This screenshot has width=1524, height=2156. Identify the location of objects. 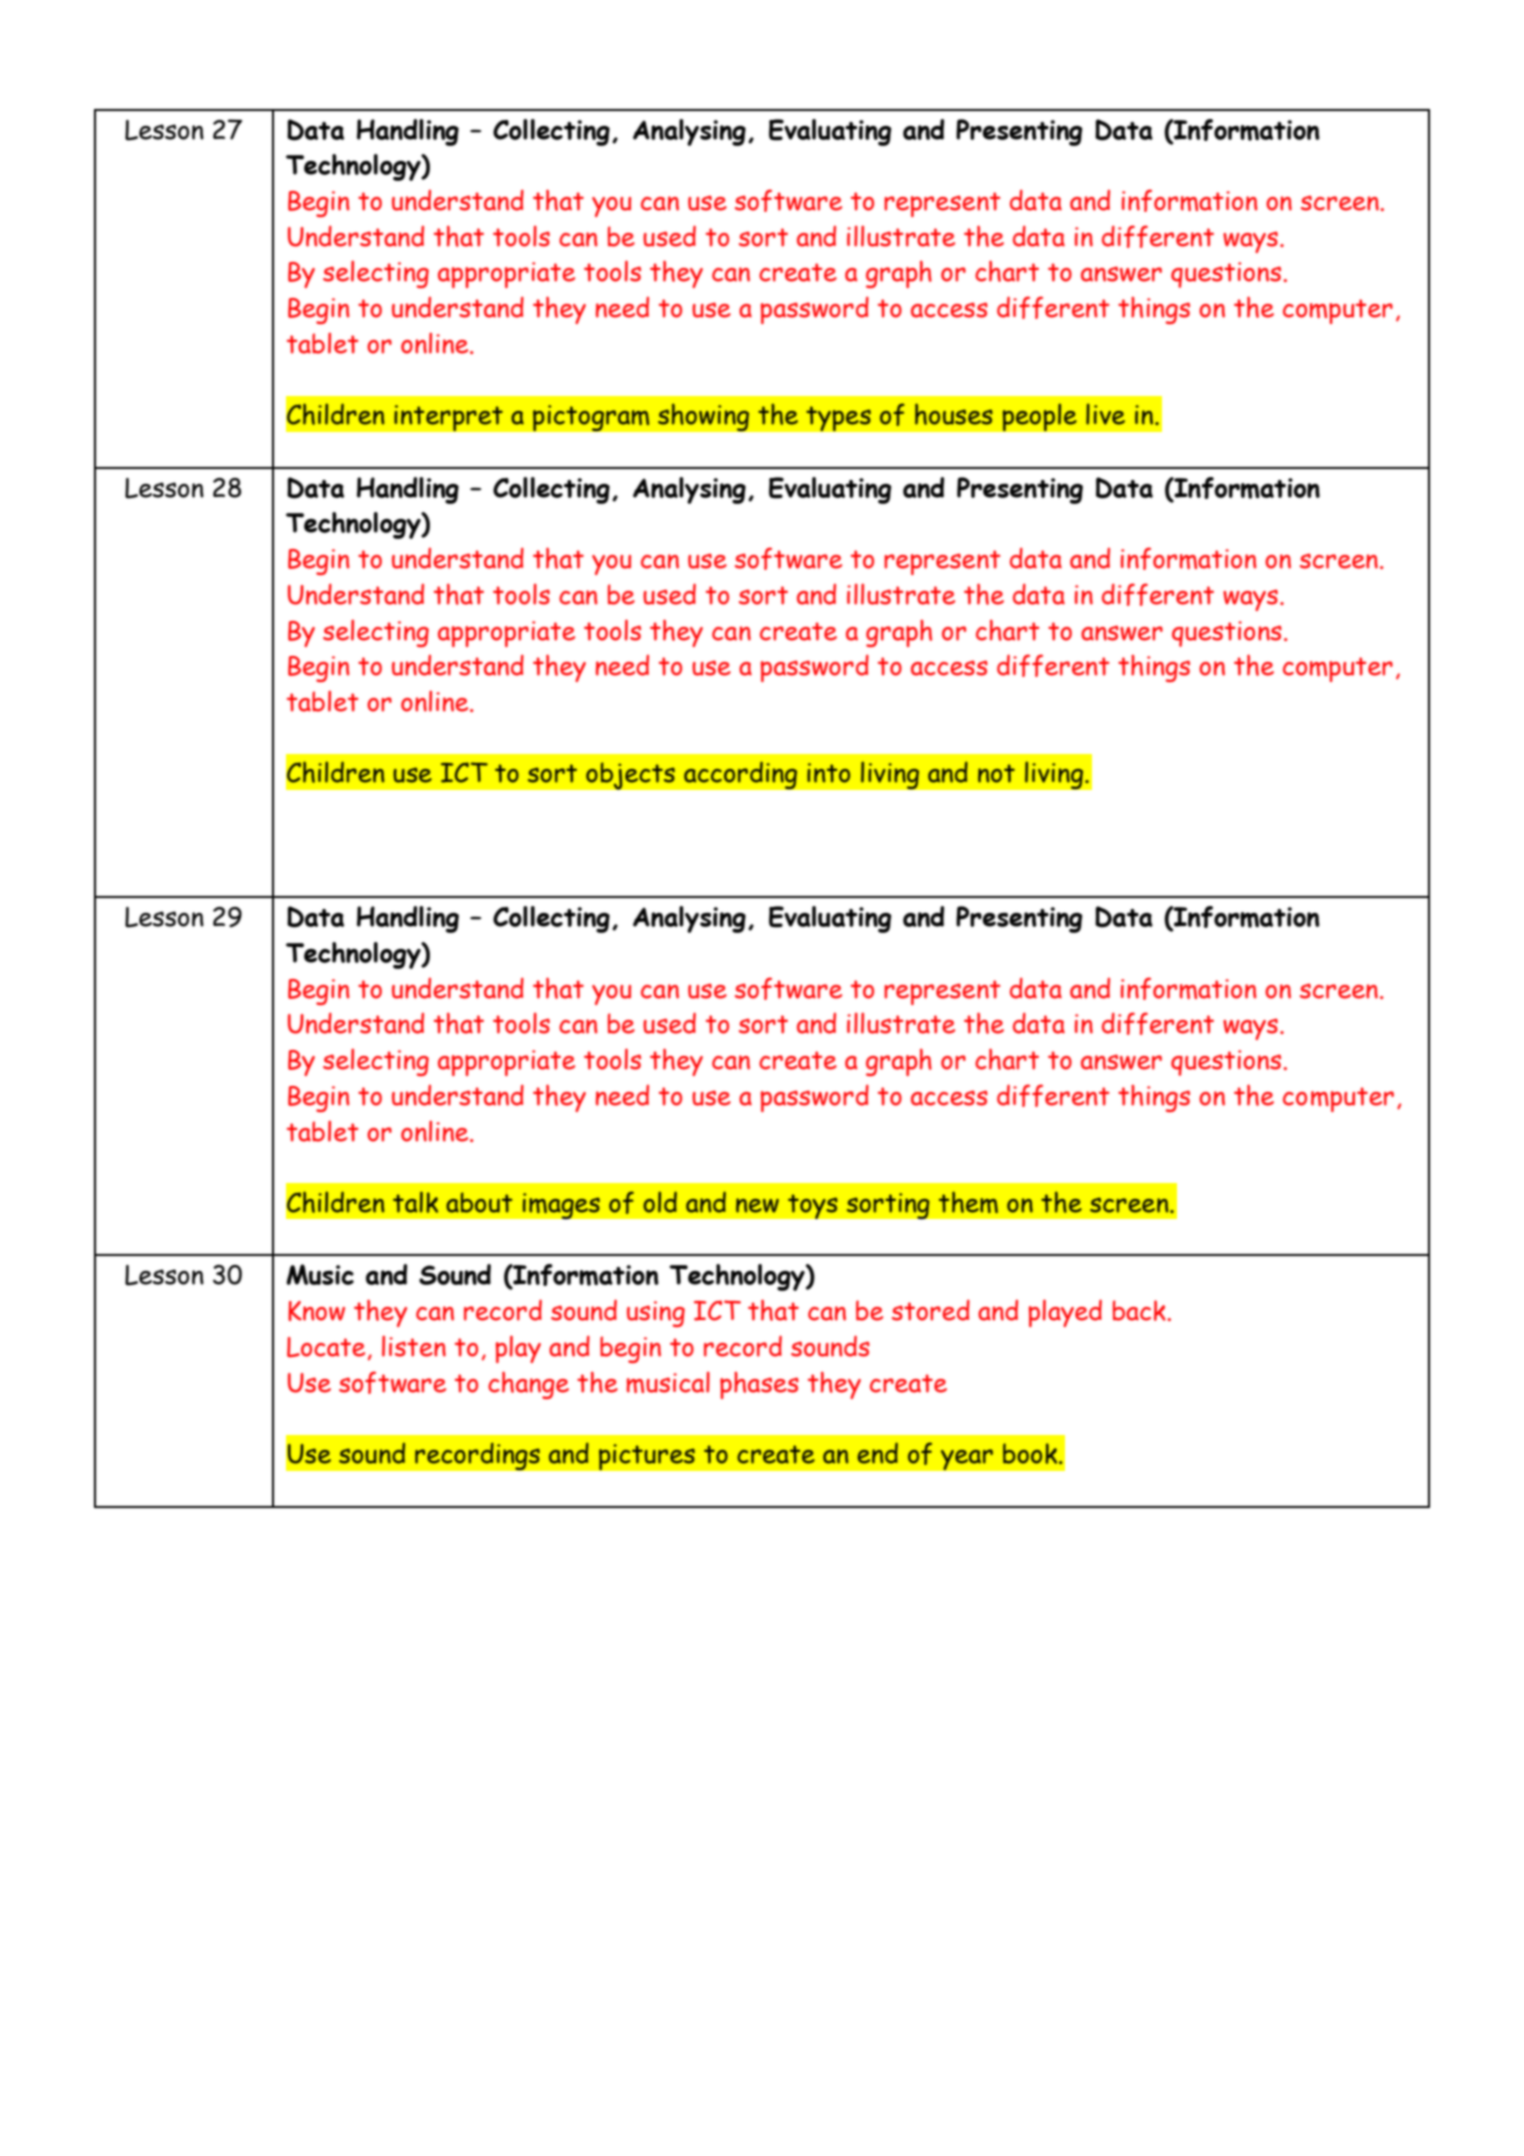
(630, 776).
